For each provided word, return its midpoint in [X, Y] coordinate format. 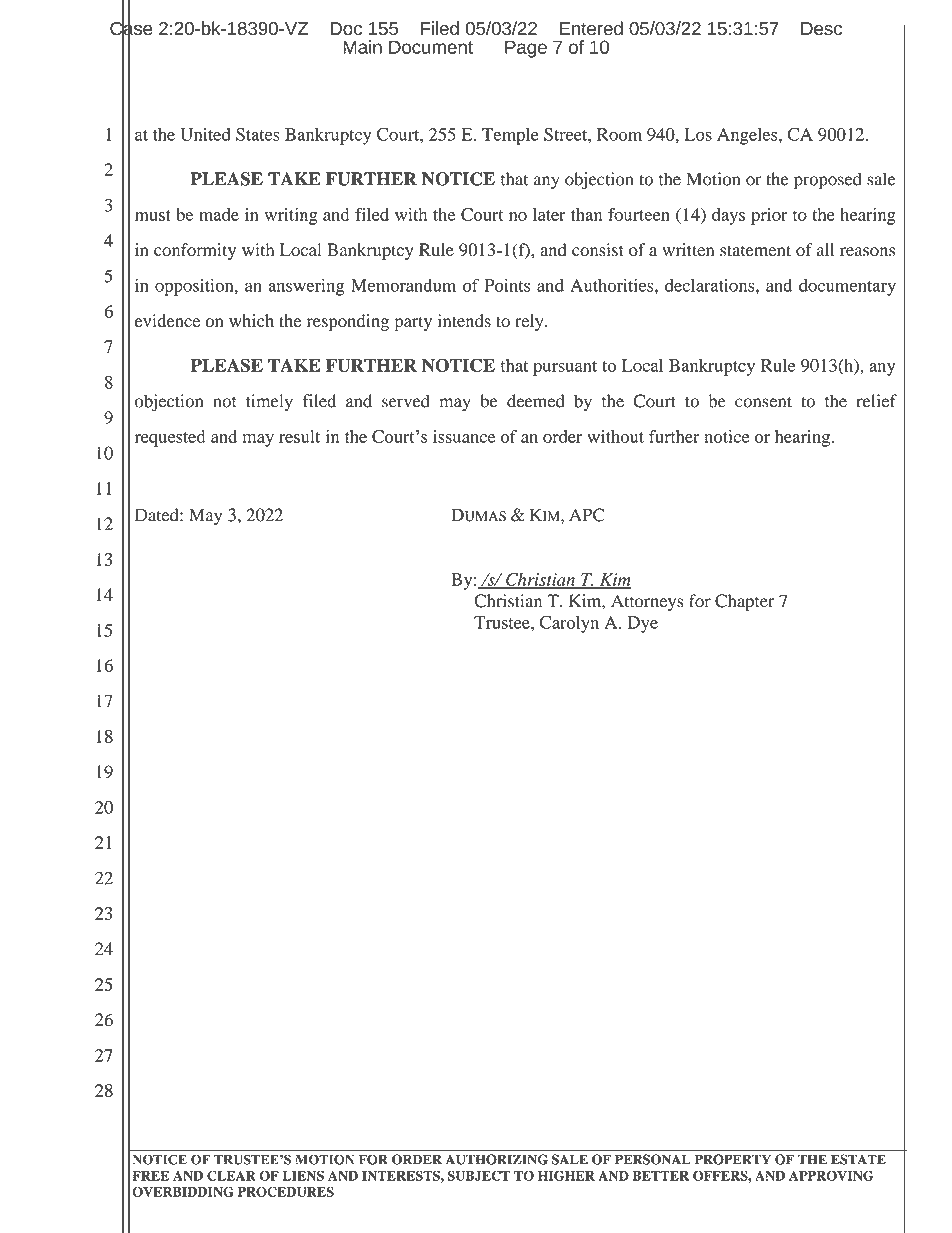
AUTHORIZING [497, 1159]
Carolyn [569, 624]
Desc [821, 29]
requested [170, 438]
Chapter [745, 603]
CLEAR [231, 1175]
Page [526, 49]
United [205, 134]
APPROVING [831, 1175]
